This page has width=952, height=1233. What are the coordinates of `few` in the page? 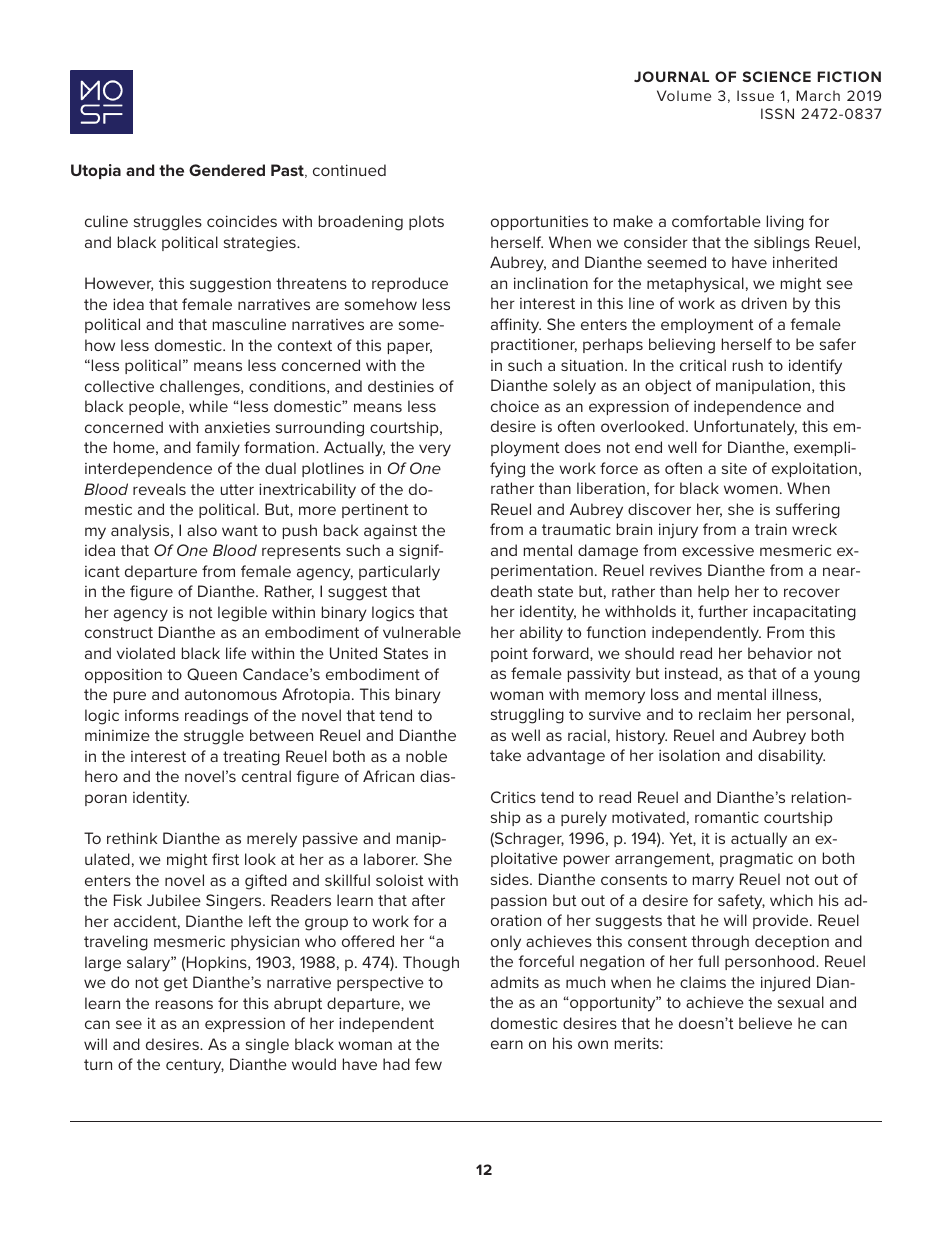 It's located at (428, 1064).
